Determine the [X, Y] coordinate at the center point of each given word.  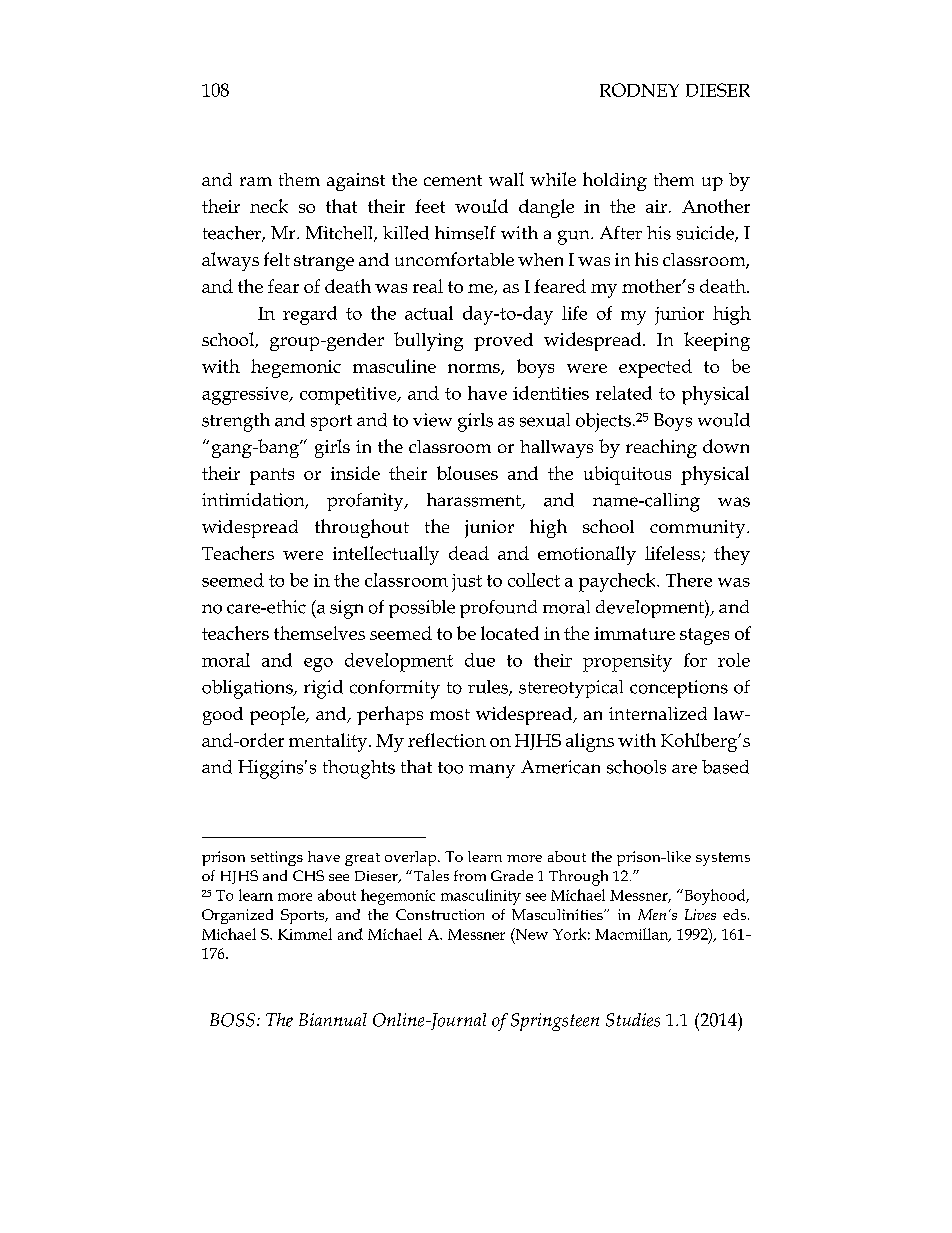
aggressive [246, 396]
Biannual [333, 1019]
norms [475, 369]
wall [506, 179]
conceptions [679, 689]
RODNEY [639, 90]
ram [256, 181]
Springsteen [555, 1022]
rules [489, 688]
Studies [633, 1020]
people [278, 715]
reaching [661, 448]
